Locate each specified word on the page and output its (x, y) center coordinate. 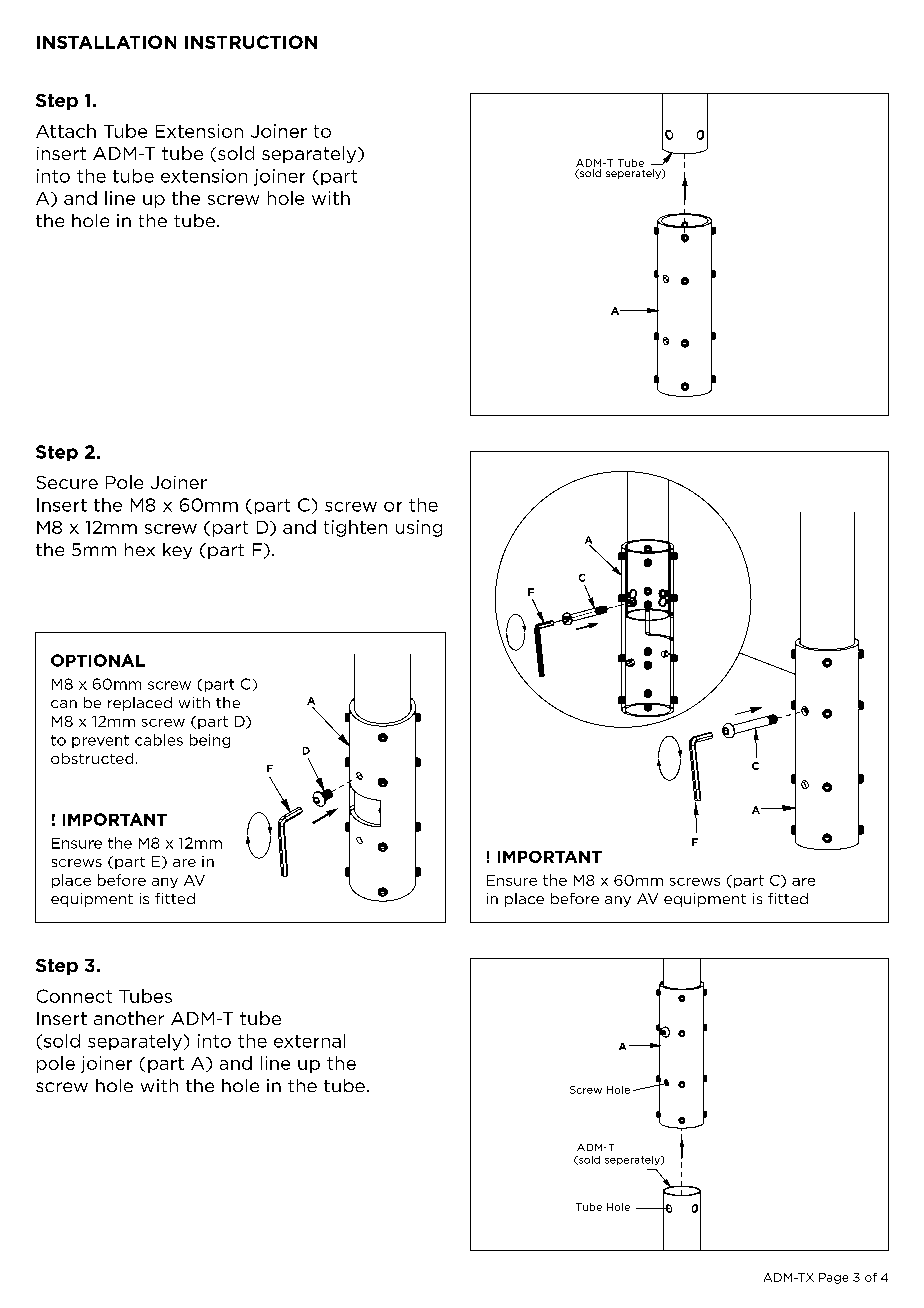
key (177, 551)
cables (159, 740)
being (210, 741)
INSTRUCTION (251, 42)
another (129, 1018)
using (419, 528)
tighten (355, 528)
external (309, 1041)
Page (833, 1278)
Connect (74, 996)
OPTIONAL (98, 660)
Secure (67, 482)
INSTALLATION (106, 42)
